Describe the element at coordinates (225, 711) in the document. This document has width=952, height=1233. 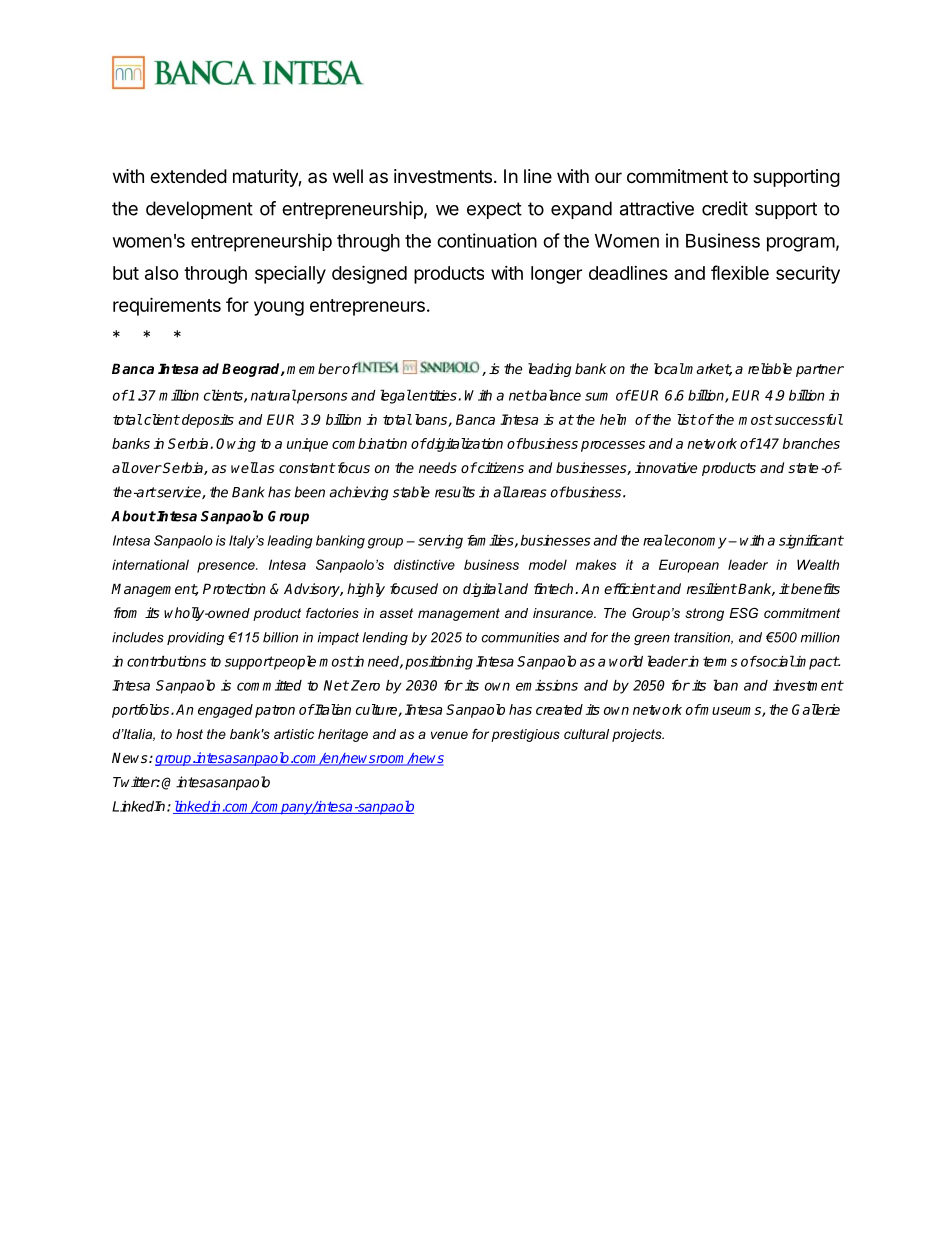
I see `engaged` at that location.
